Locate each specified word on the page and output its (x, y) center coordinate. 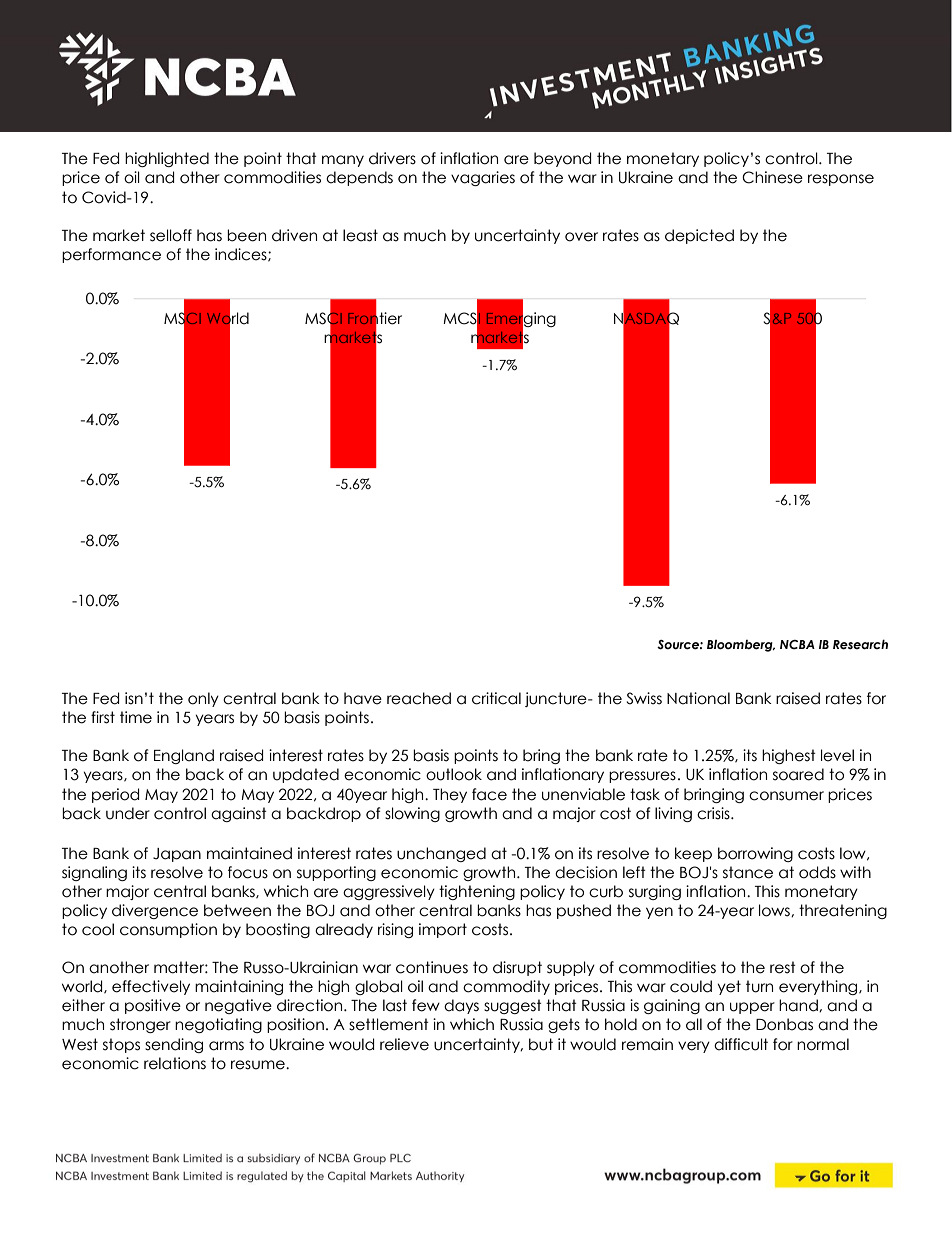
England (184, 756)
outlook (454, 774)
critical (496, 698)
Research (860, 644)
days (461, 1006)
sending (174, 1045)
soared (798, 774)
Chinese (772, 177)
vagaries (483, 178)
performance (111, 255)
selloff (171, 235)
